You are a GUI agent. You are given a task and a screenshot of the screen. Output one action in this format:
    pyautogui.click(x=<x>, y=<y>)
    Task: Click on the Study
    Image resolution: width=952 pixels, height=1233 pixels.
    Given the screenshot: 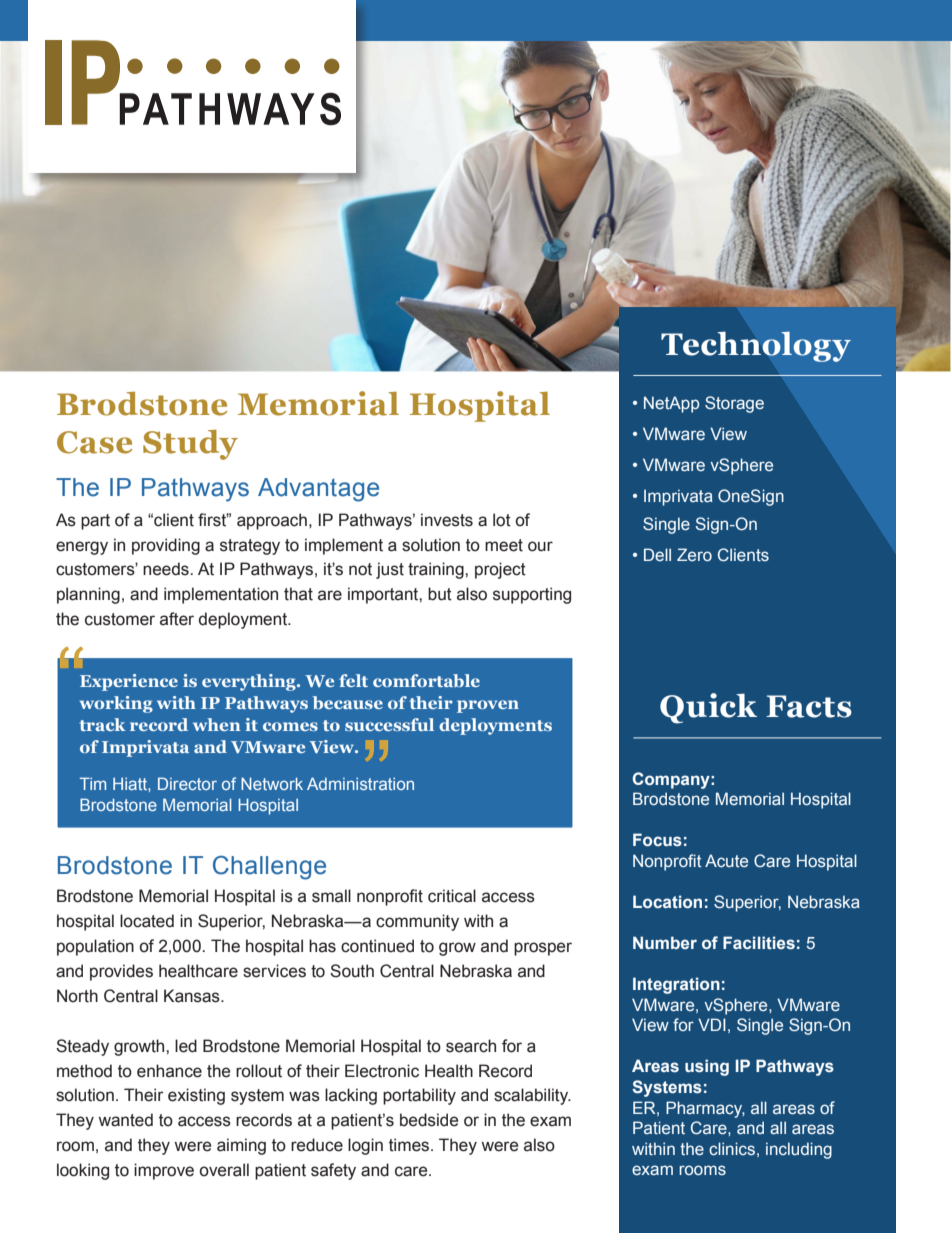 What is the action you would take?
    pyautogui.click(x=190, y=445)
